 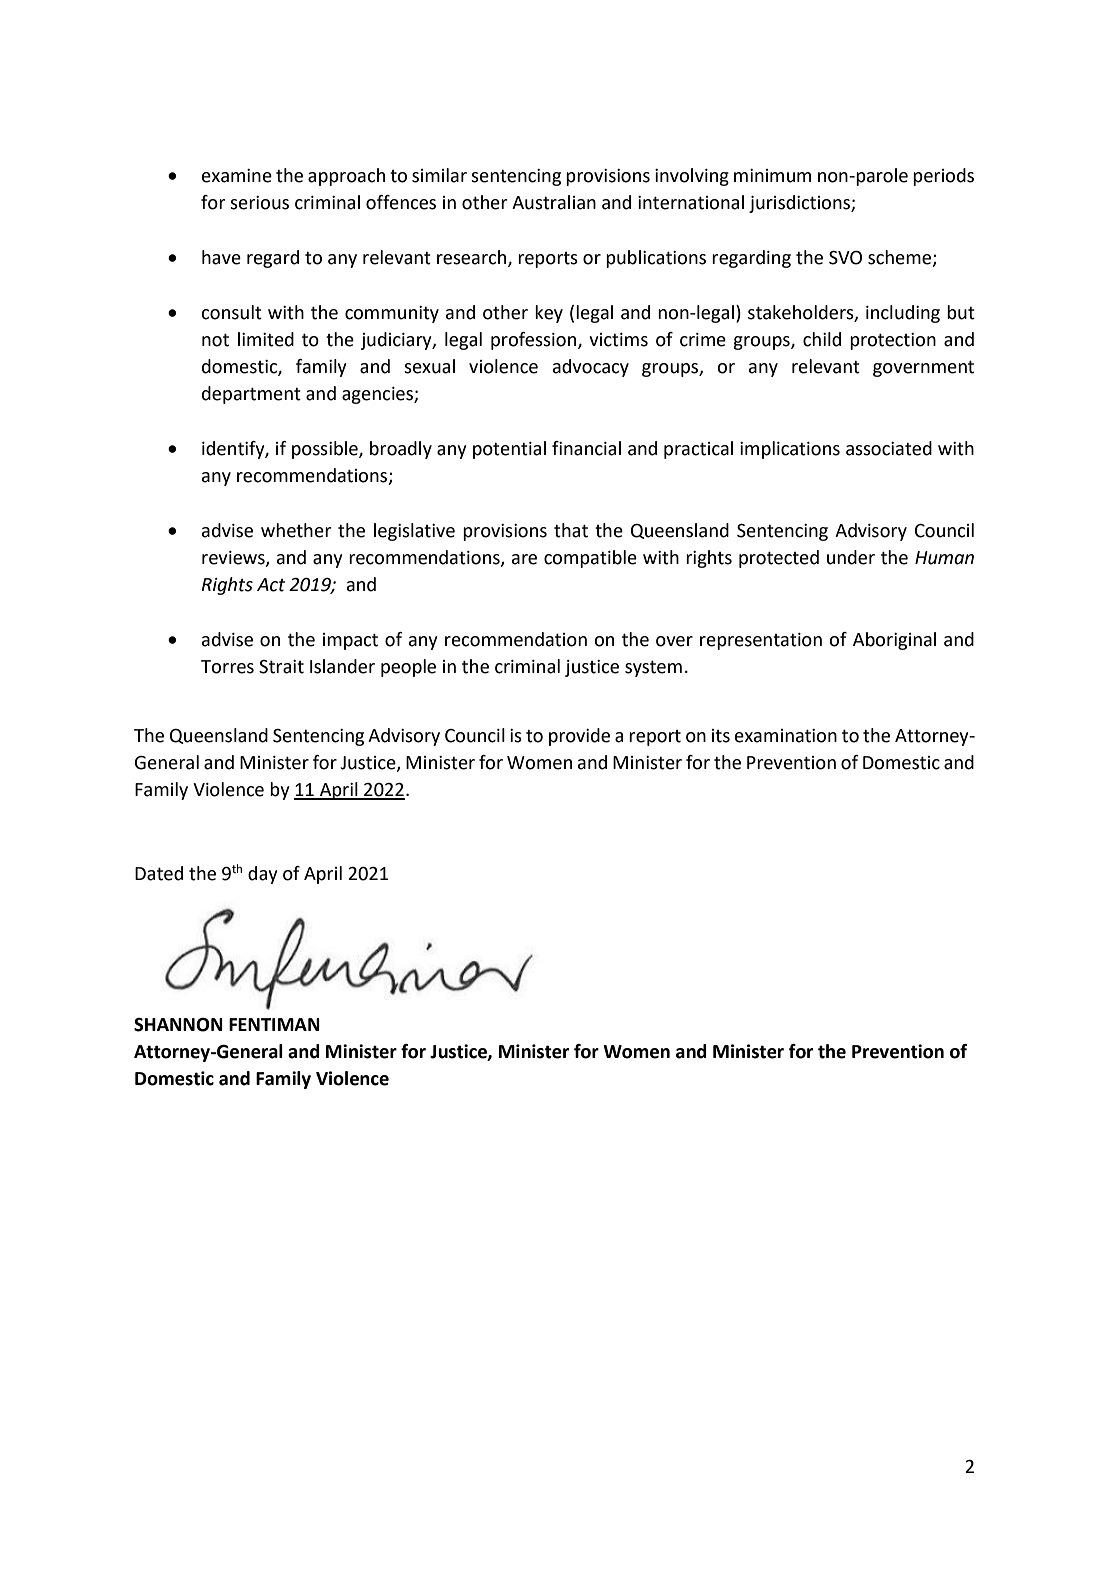 I want to click on financial, so click(x=586, y=448).
